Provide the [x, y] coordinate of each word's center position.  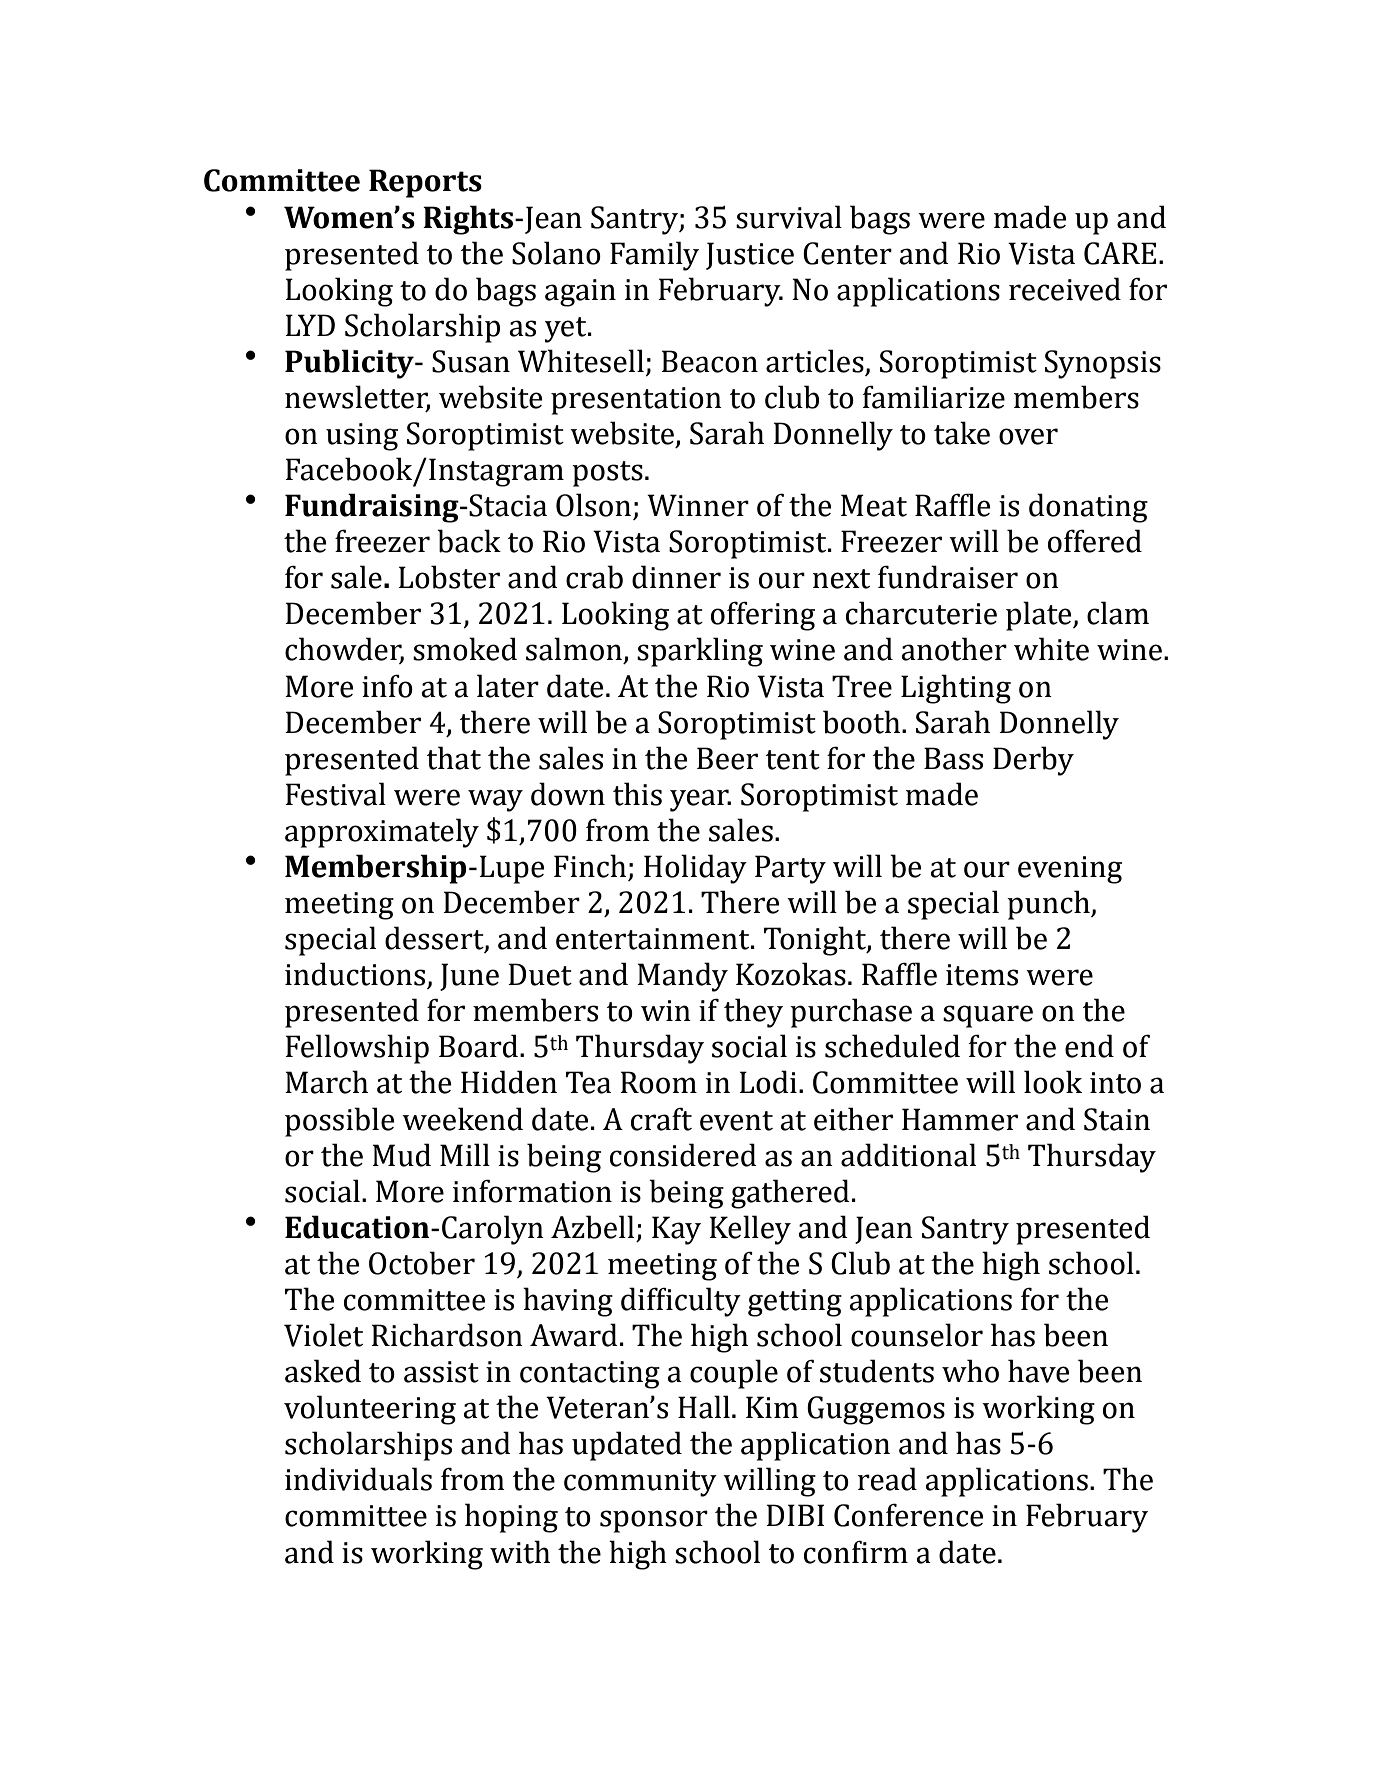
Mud [401, 1155]
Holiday [695, 869]
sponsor [654, 1521]
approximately [382, 833]
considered [683, 1155]
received [1065, 289]
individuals [358, 1479]
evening [1070, 870]
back [469, 541]
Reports [425, 183]
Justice [750, 256]
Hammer [960, 1119]
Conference [908, 1515]
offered [1095, 541]
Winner [698, 505]
